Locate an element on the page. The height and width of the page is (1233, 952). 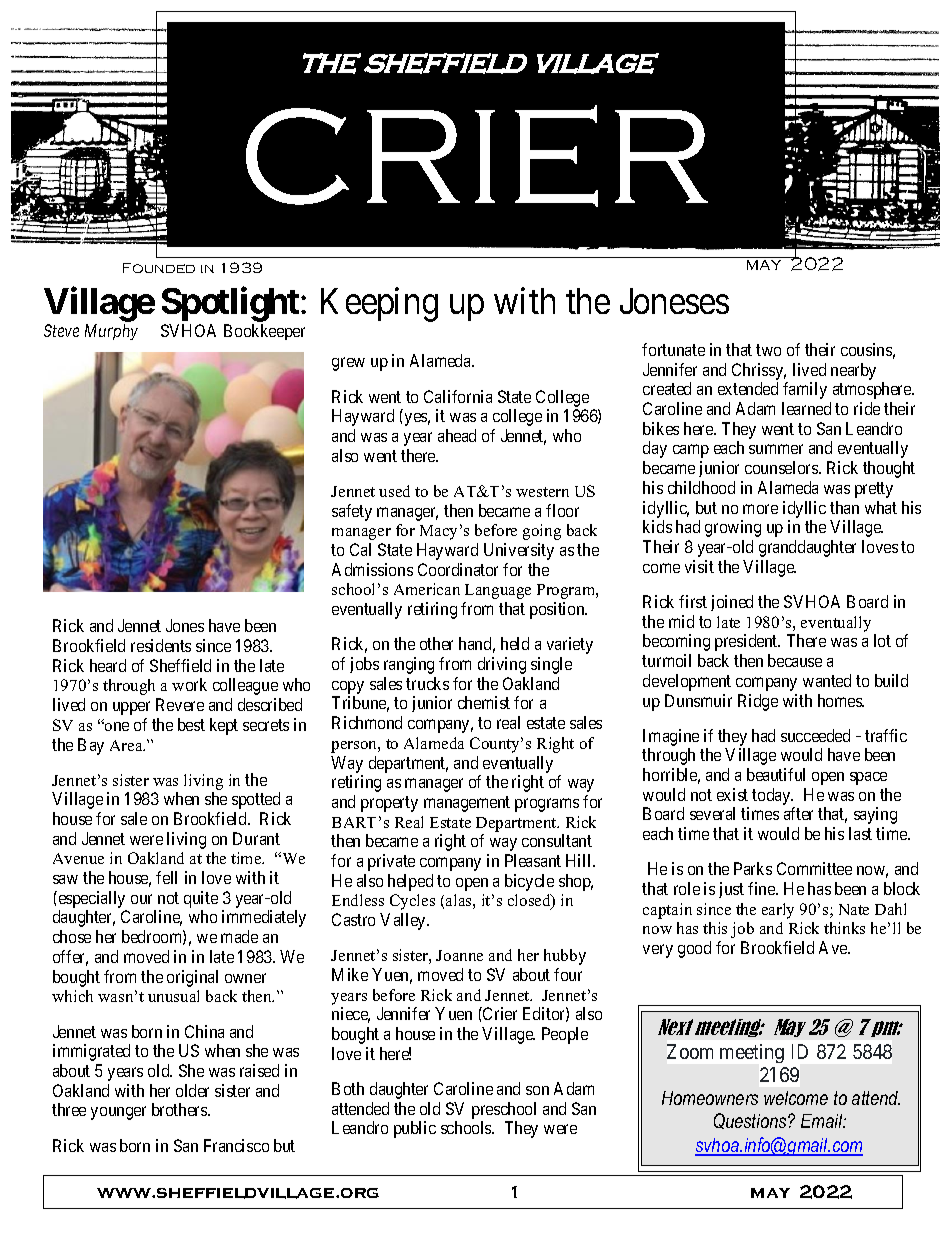
Revere is located at coordinates (180, 704).
